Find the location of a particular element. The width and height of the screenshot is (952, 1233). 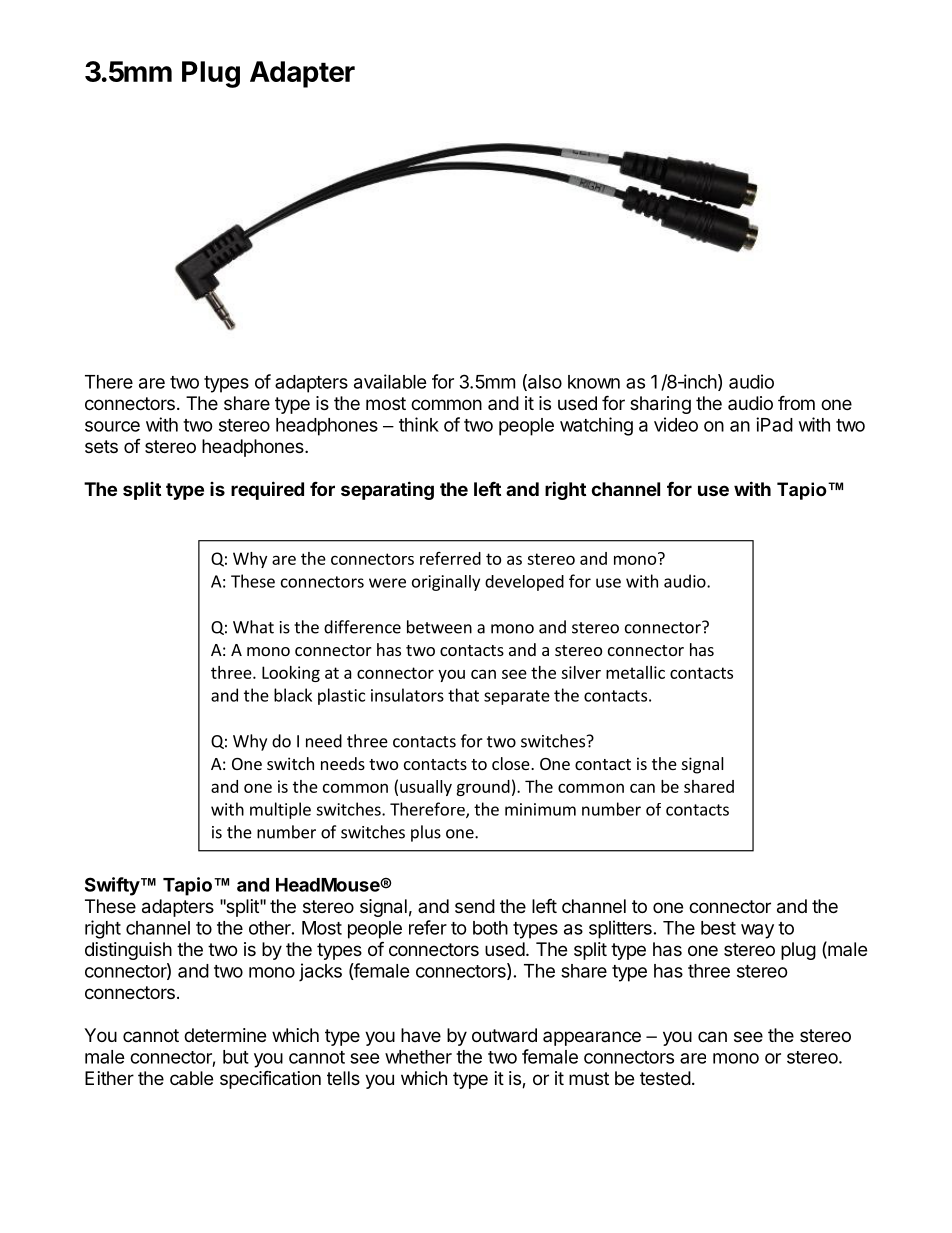

source is located at coordinates (112, 426).
